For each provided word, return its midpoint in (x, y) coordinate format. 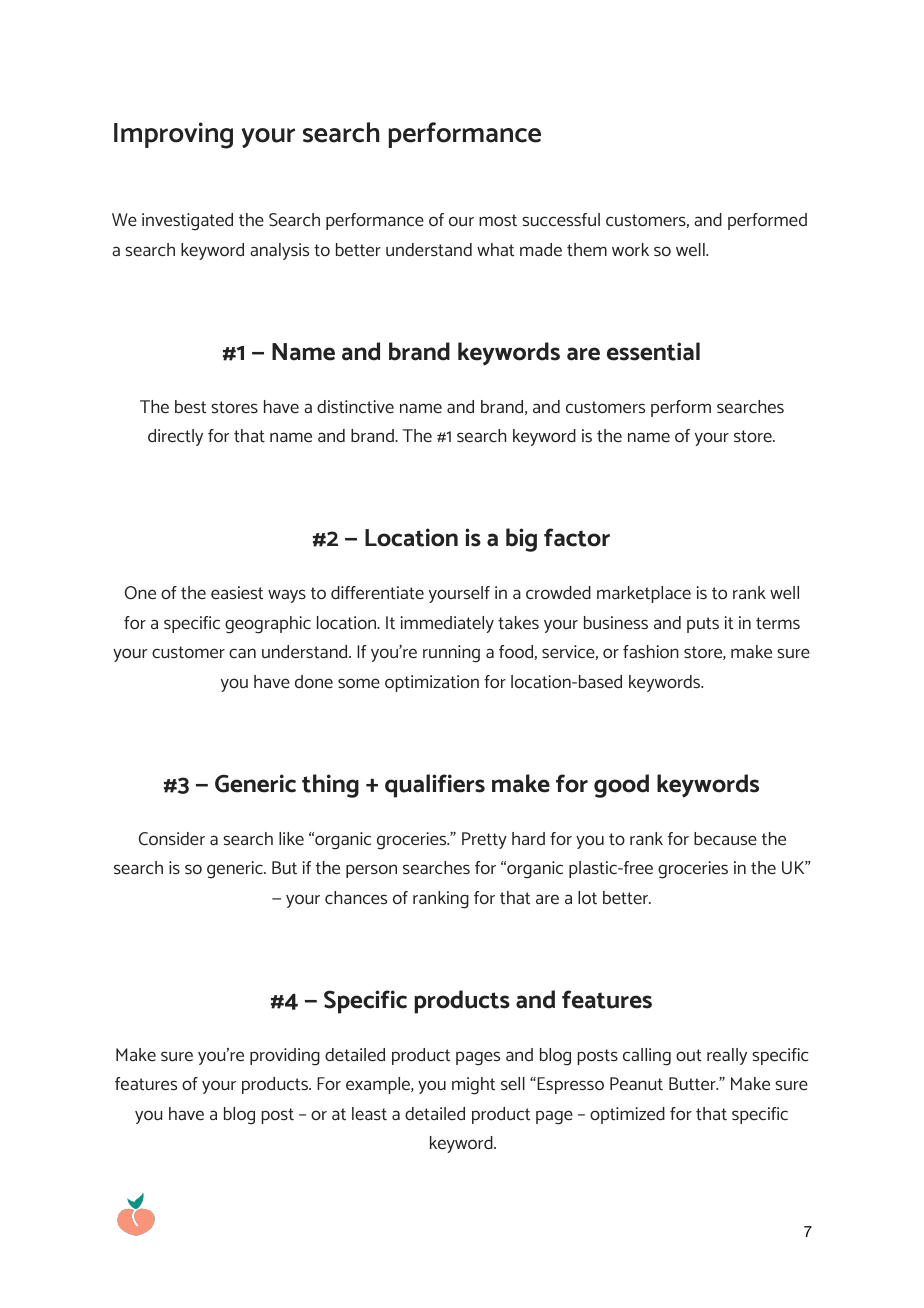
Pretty (484, 840)
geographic (268, 625)
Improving (173, 135)
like (291, 838)
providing (285, 1057)
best (190, 406)
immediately (447, 624)
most (498, 220)
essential (653, 351)
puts (703, 625)
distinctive (355, 407)
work (630, 250)
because (725, 839)
